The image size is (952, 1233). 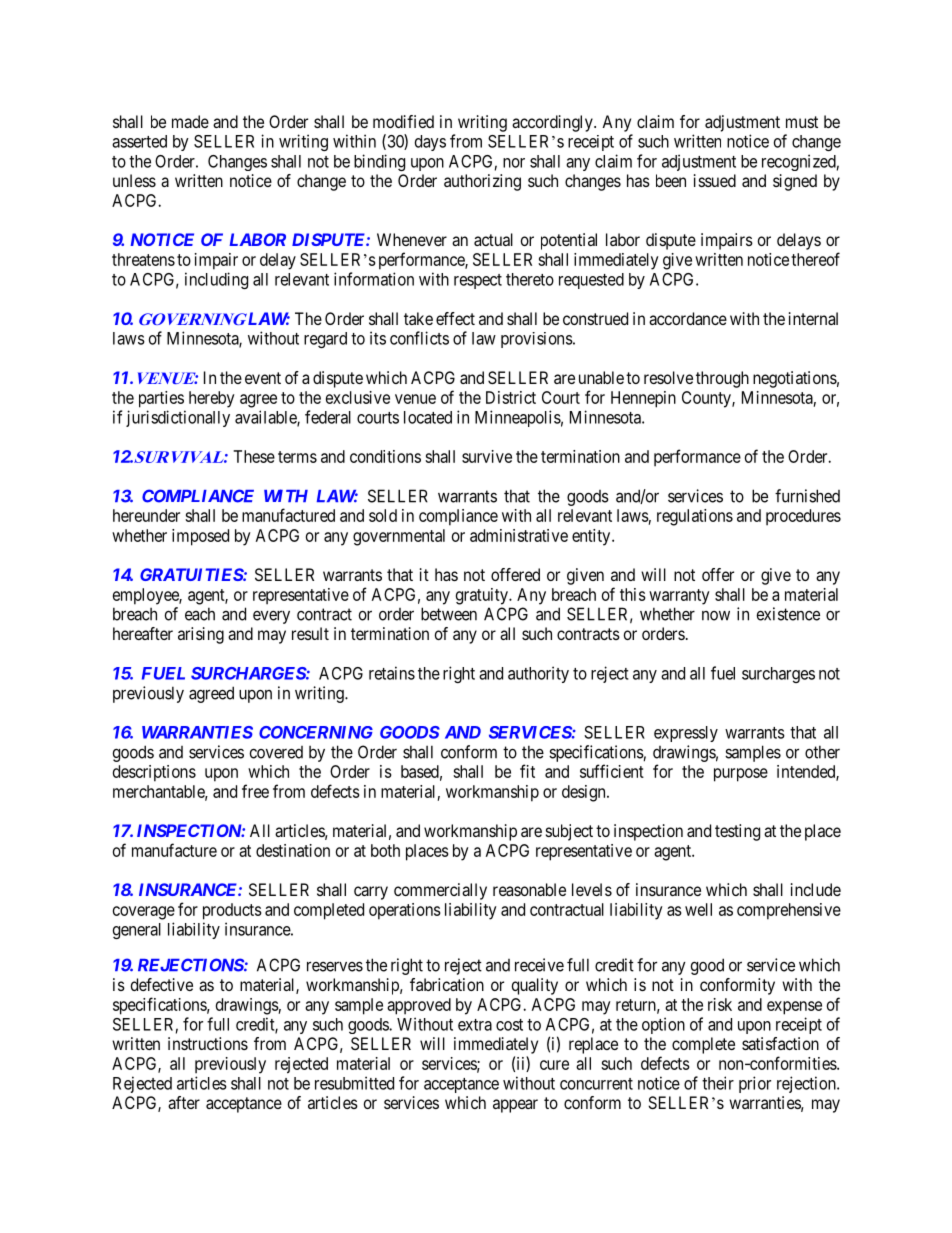 I want to click on nor, so click(x=514, y=163).
